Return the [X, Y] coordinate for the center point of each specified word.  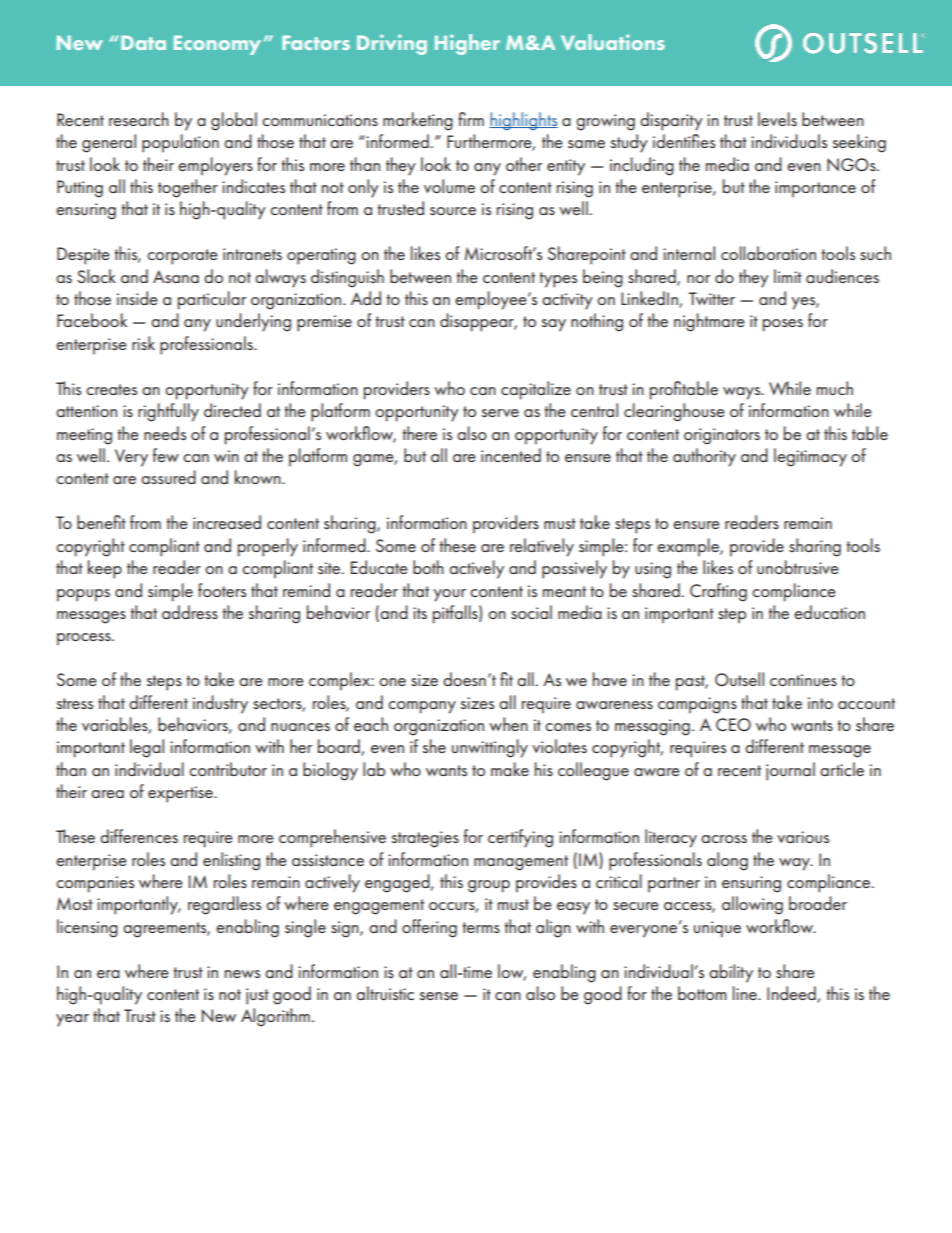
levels [777, 119]
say [554, 325]
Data [143, 42]
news [242, 974]
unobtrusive [798, 567]
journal [790, 771]
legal [147, 748]
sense [439, 996]
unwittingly [490, 748]
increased [227, 522]
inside [137, 298]
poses [783, 325]
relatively [542, 547]
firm [471, 119]
